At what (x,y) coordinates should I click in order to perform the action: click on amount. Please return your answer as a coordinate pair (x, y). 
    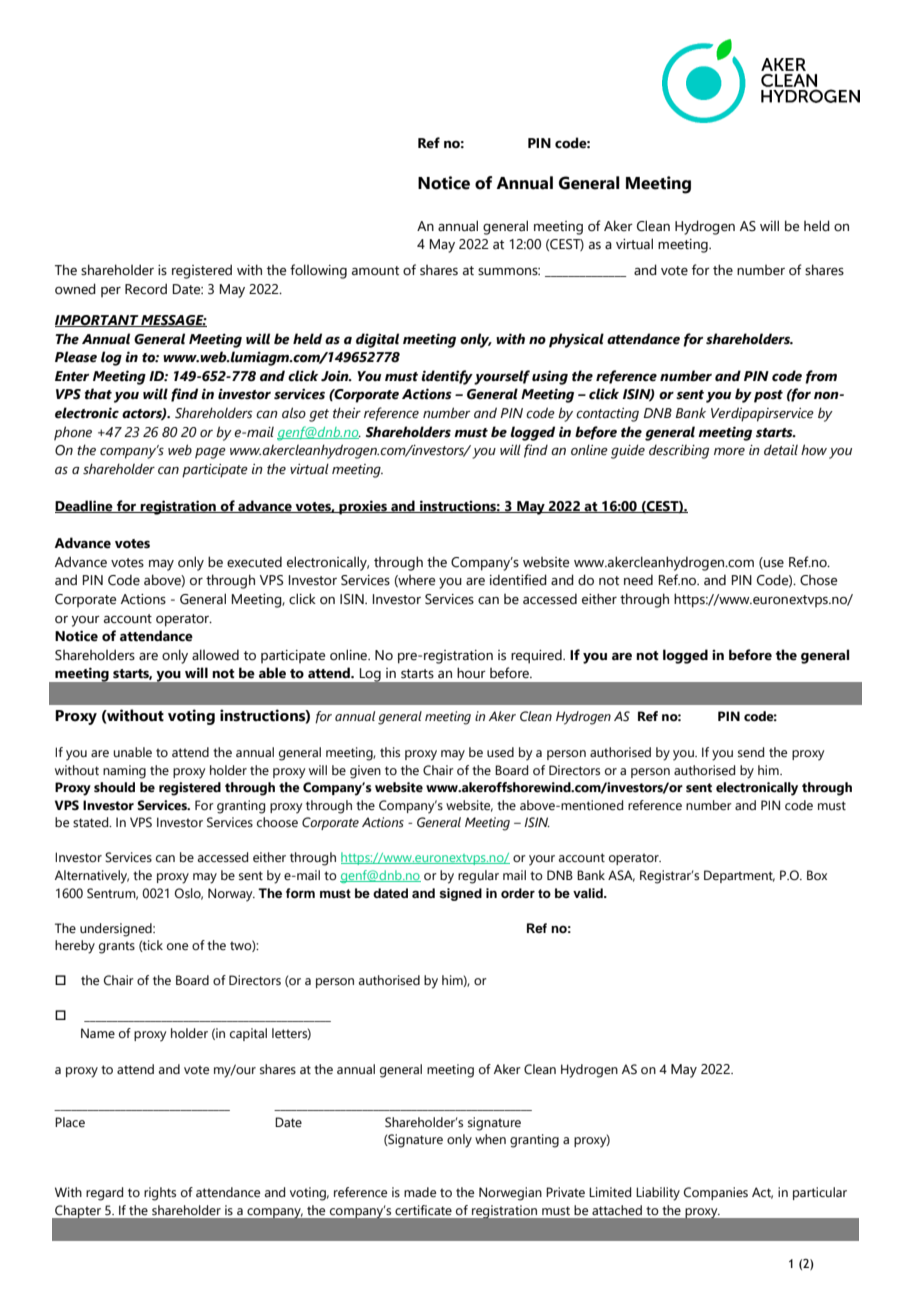
    Looking at the image, I should click on (375, 271).
